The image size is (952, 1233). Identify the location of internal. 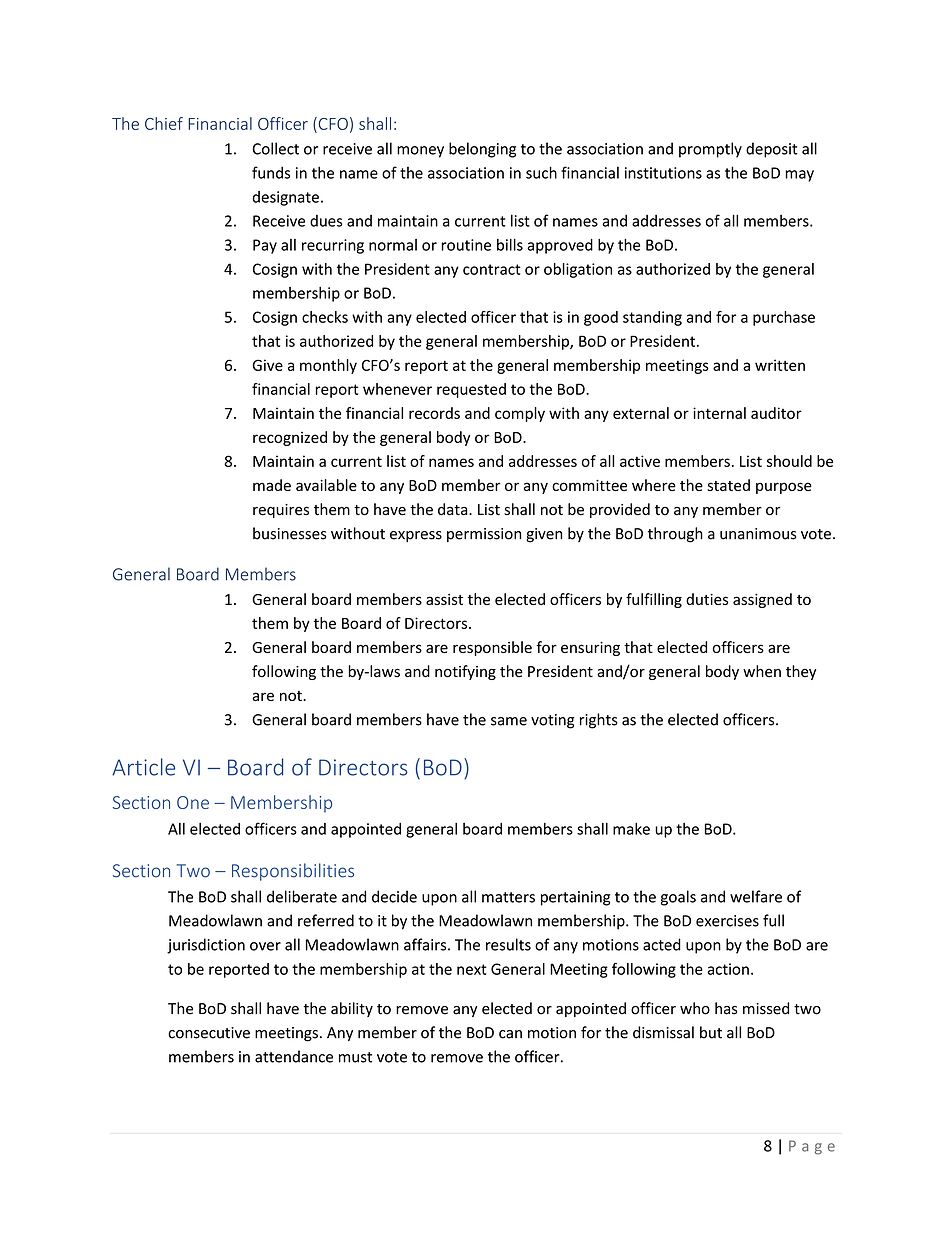
(719, 413).
